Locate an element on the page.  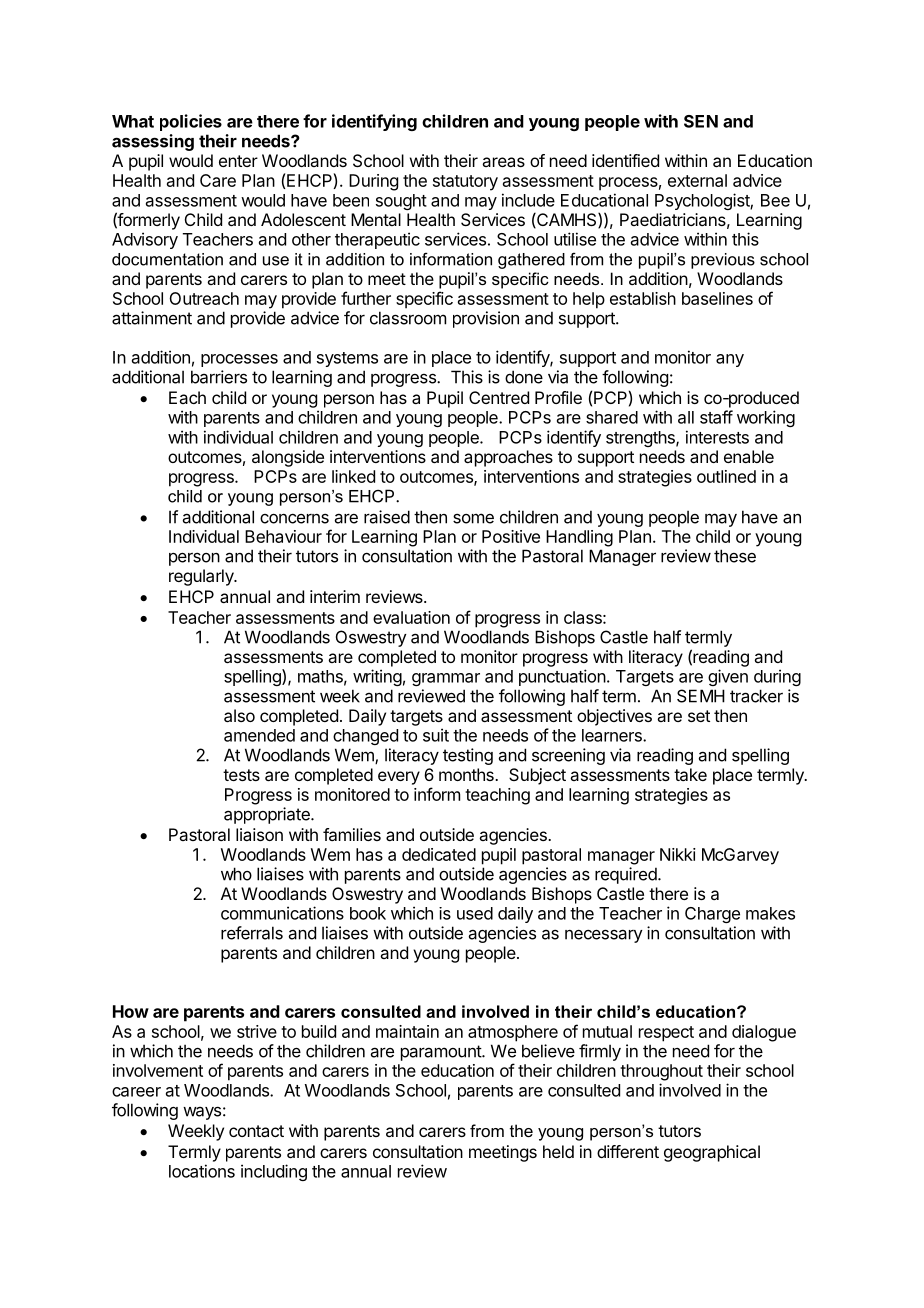
months is located at coordinates (467, 774).
